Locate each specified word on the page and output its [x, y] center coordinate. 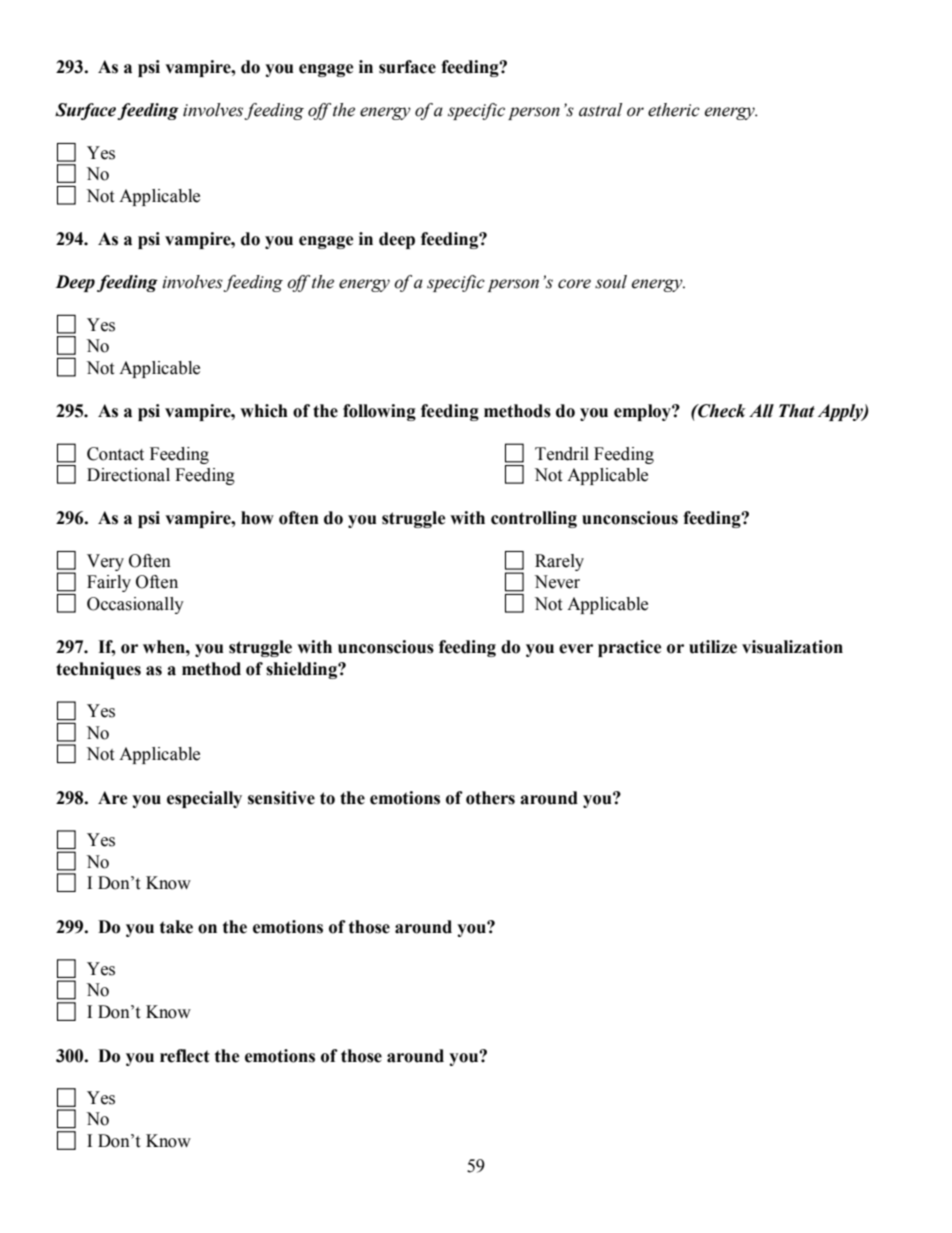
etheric [674, 110]
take [176, 927]
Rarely [559, 562]
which [264, 411]
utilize [713, 647]
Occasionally [135, 605]
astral [600, 110]
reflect [185, 1056]
